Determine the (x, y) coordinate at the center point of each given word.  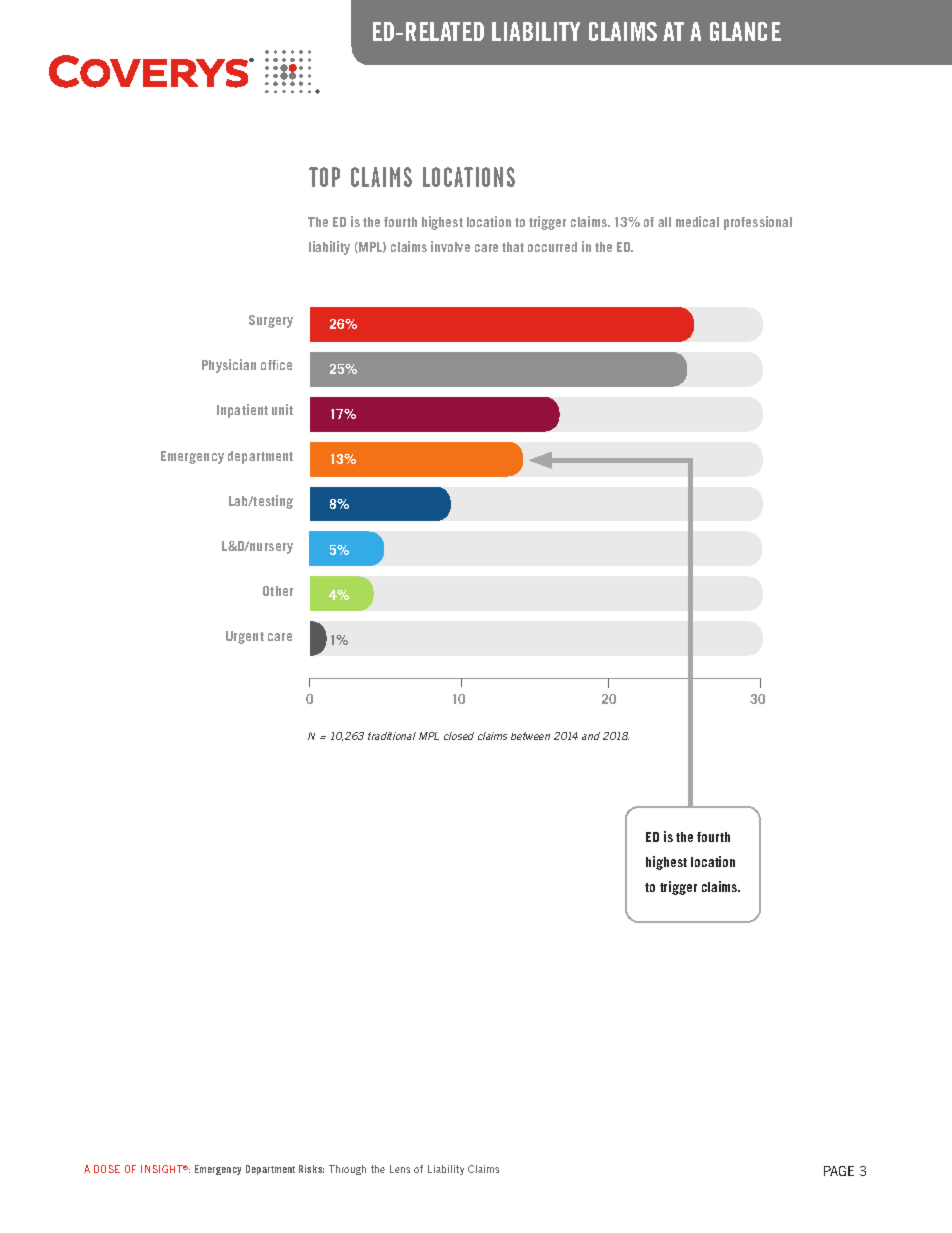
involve (450, 246)
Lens (400, 1169)
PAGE (839, 1171)
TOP (324, 177)
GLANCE (745, 31)
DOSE (107, 1169)
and (591, 736)
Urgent (245, 637)
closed (459, 736)
